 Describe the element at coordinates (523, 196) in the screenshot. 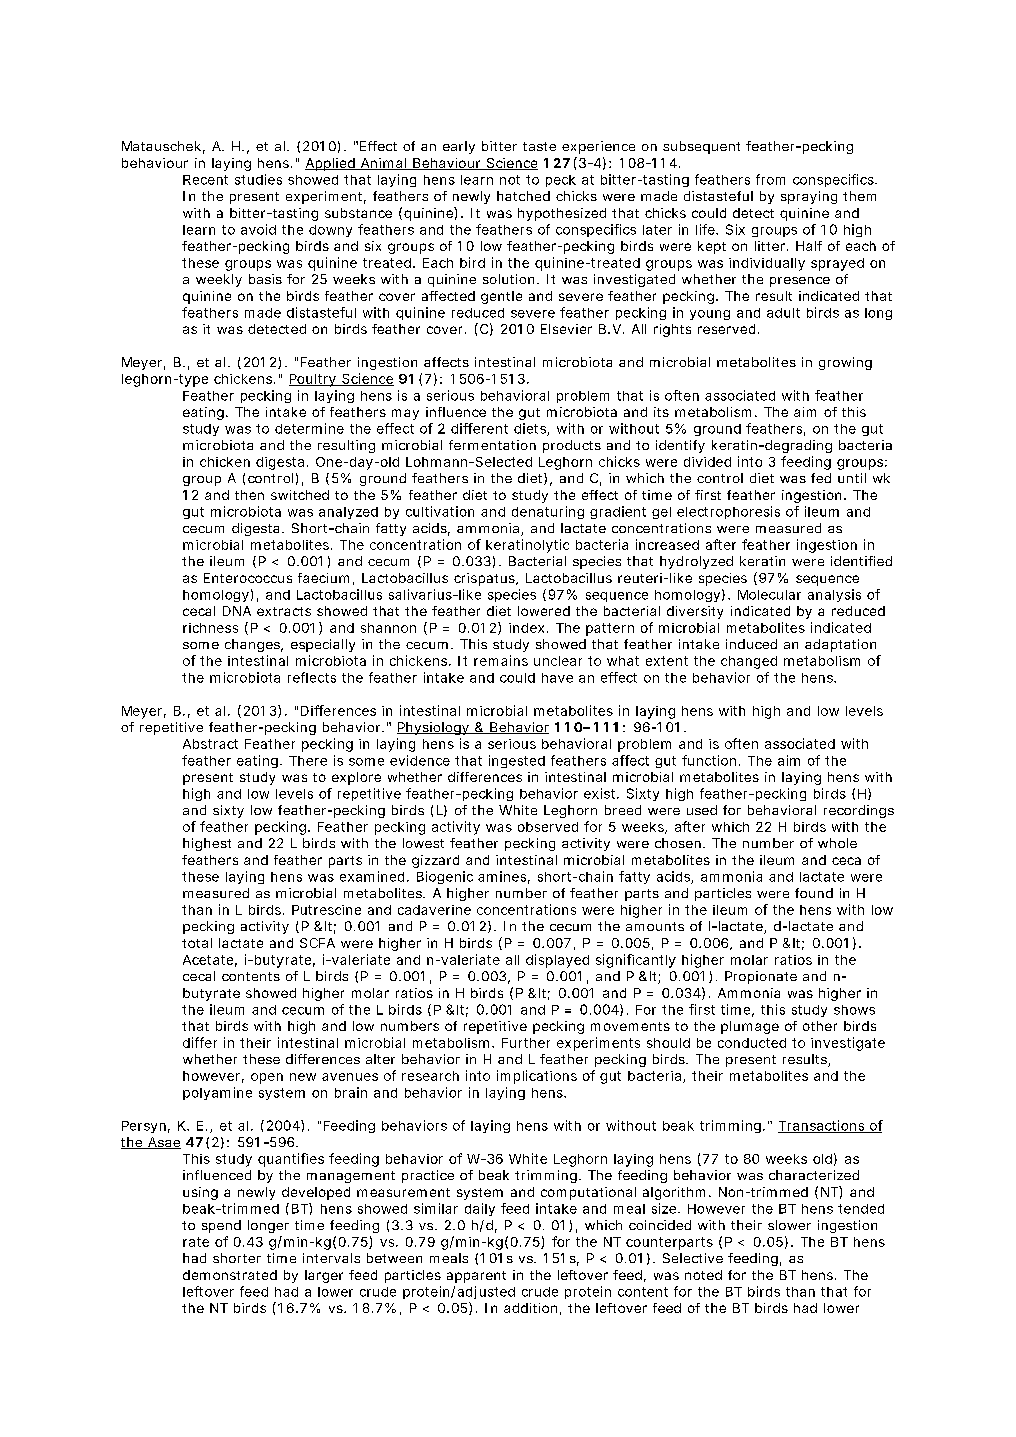

I see `hatched` at that location.
